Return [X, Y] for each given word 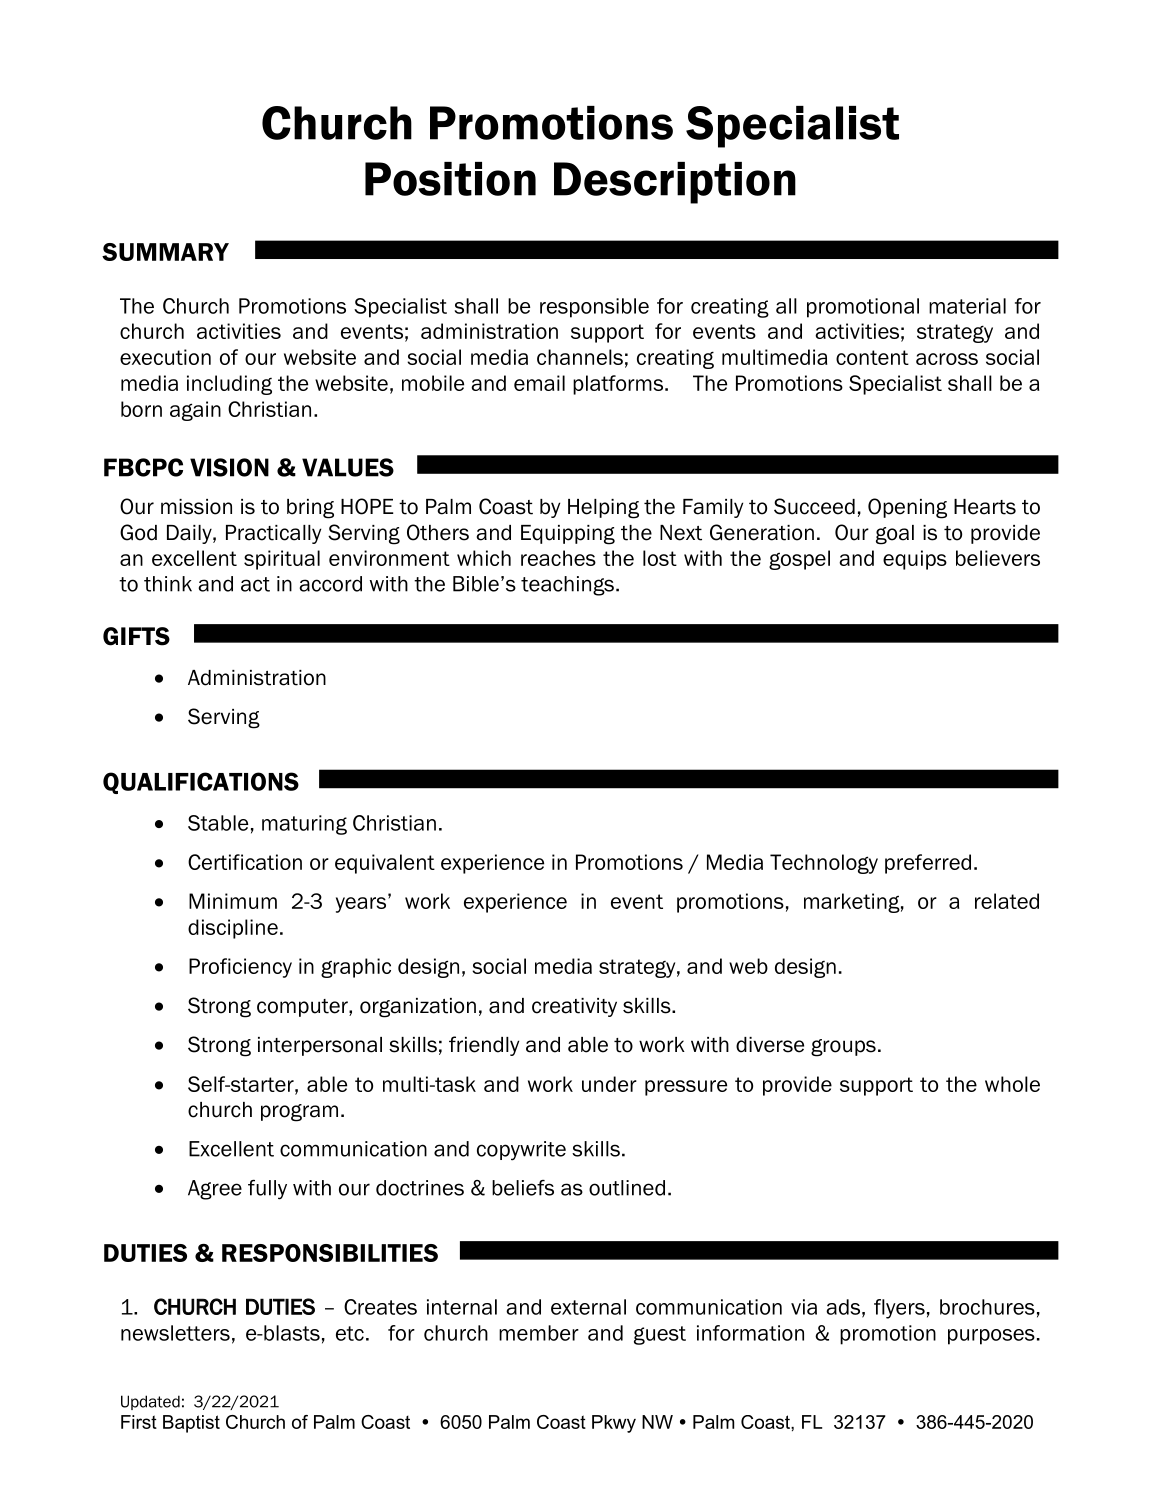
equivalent [385, 864]
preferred [928, 864]
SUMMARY [165, 252]
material [967, 306]
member [539, 1333]
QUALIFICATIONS [201, 783]
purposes [991, 1337]
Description [675, 183]
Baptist [191, 1424]
